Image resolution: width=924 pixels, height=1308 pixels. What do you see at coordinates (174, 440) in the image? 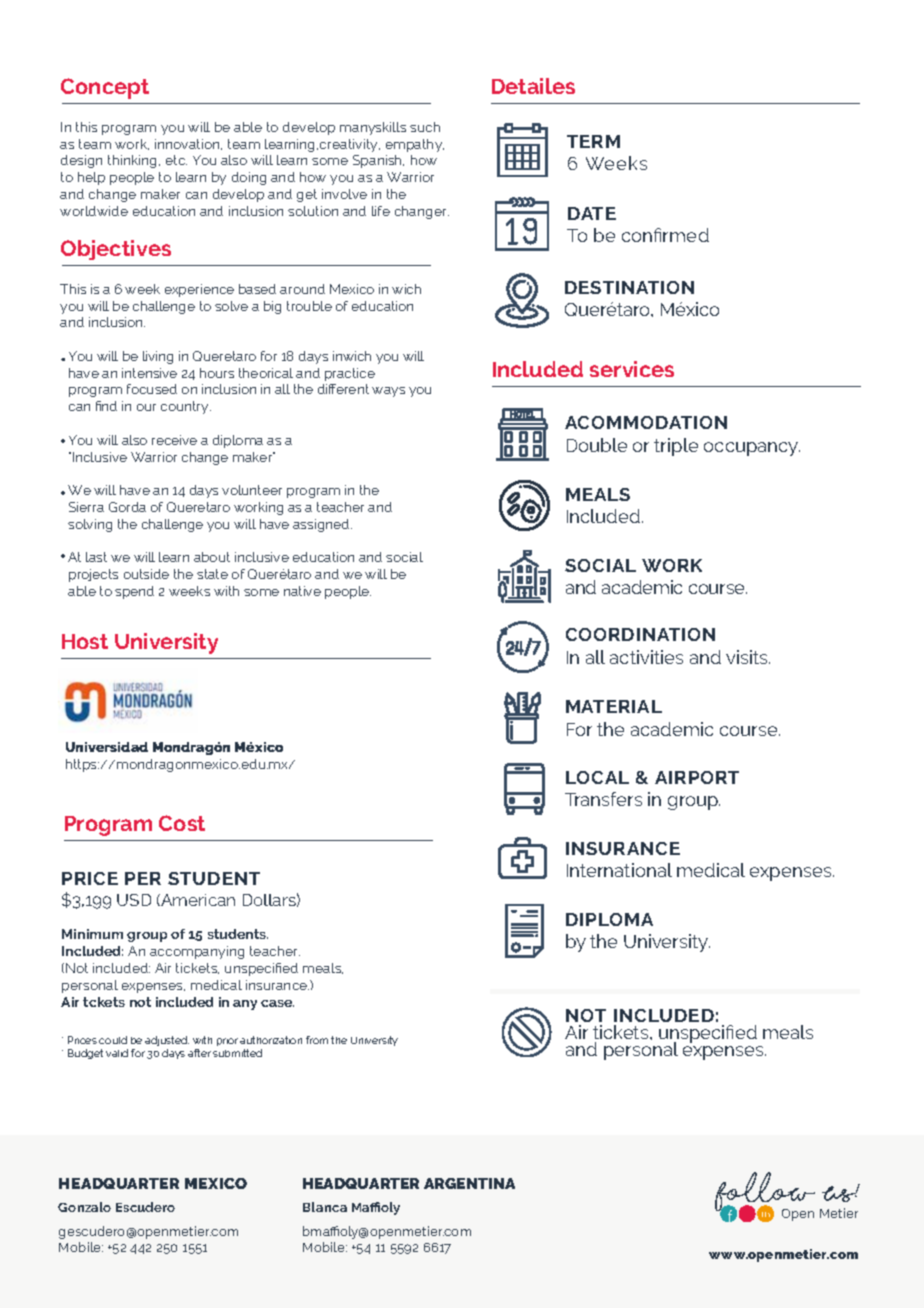
I see `receive` at bounding box center [174, 440].
